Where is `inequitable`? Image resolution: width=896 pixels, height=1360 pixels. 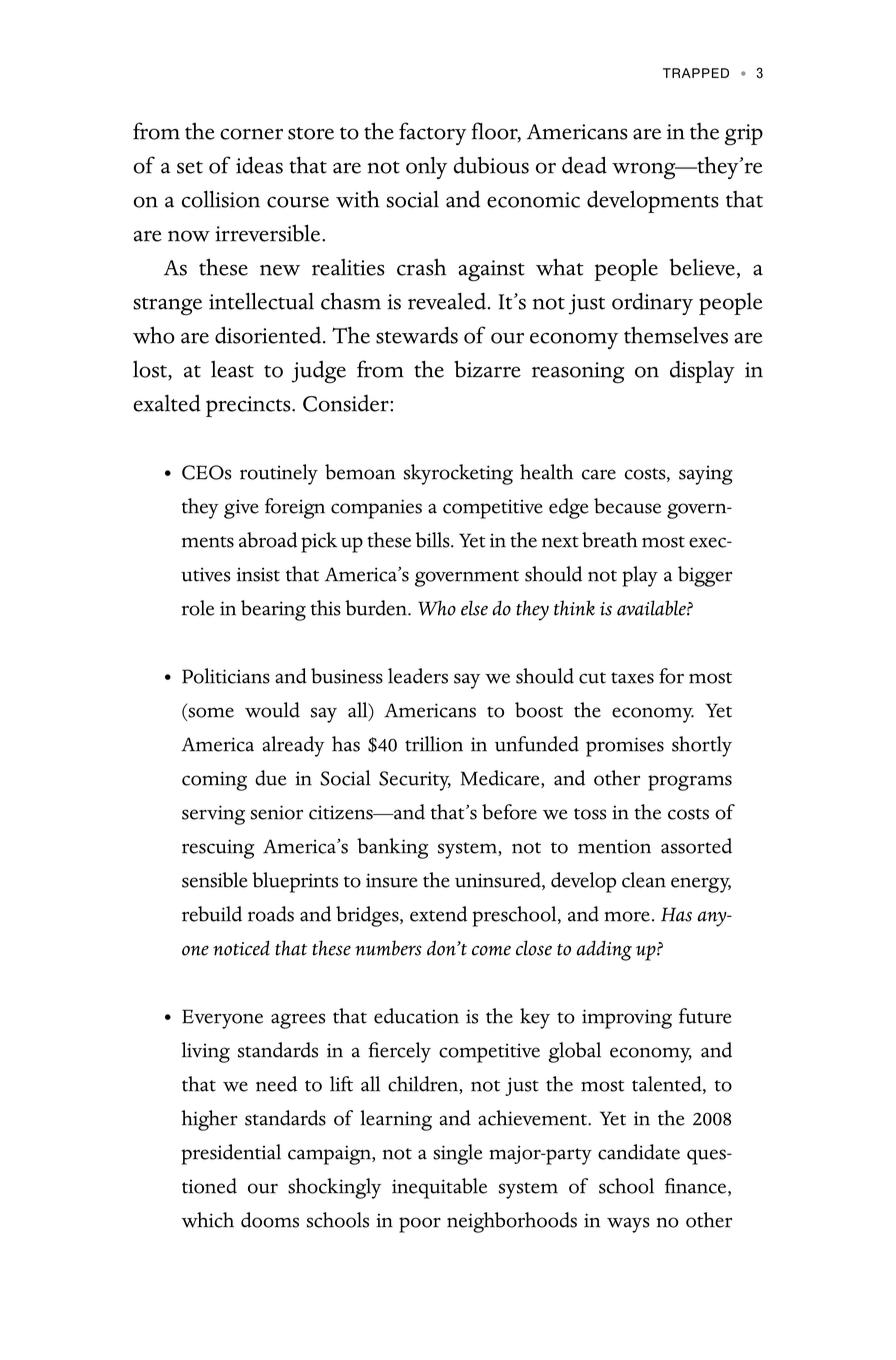 inequitable is located at coordinates (439, 1188).
